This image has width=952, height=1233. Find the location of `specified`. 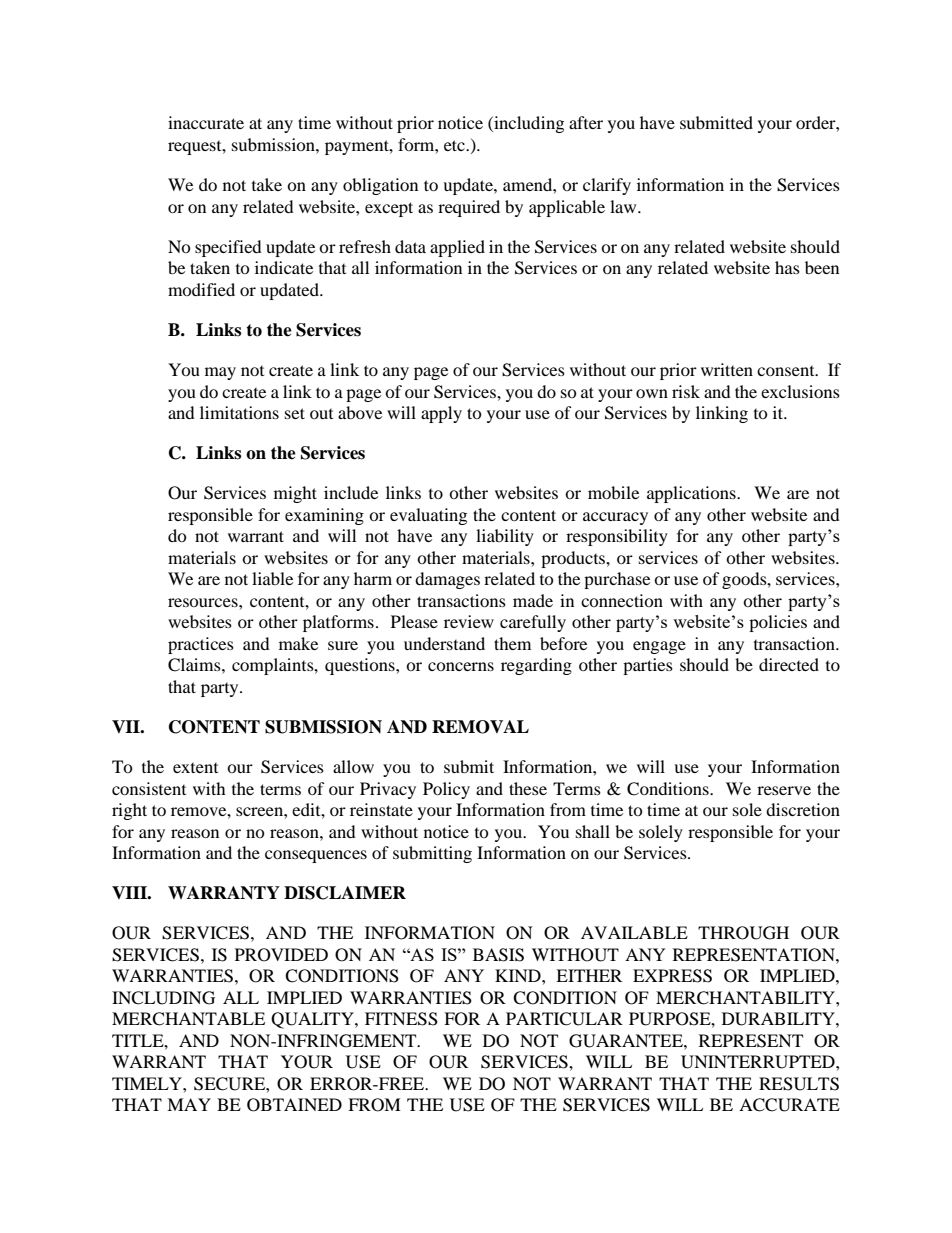

specified is located at coordinates (228, 248).
